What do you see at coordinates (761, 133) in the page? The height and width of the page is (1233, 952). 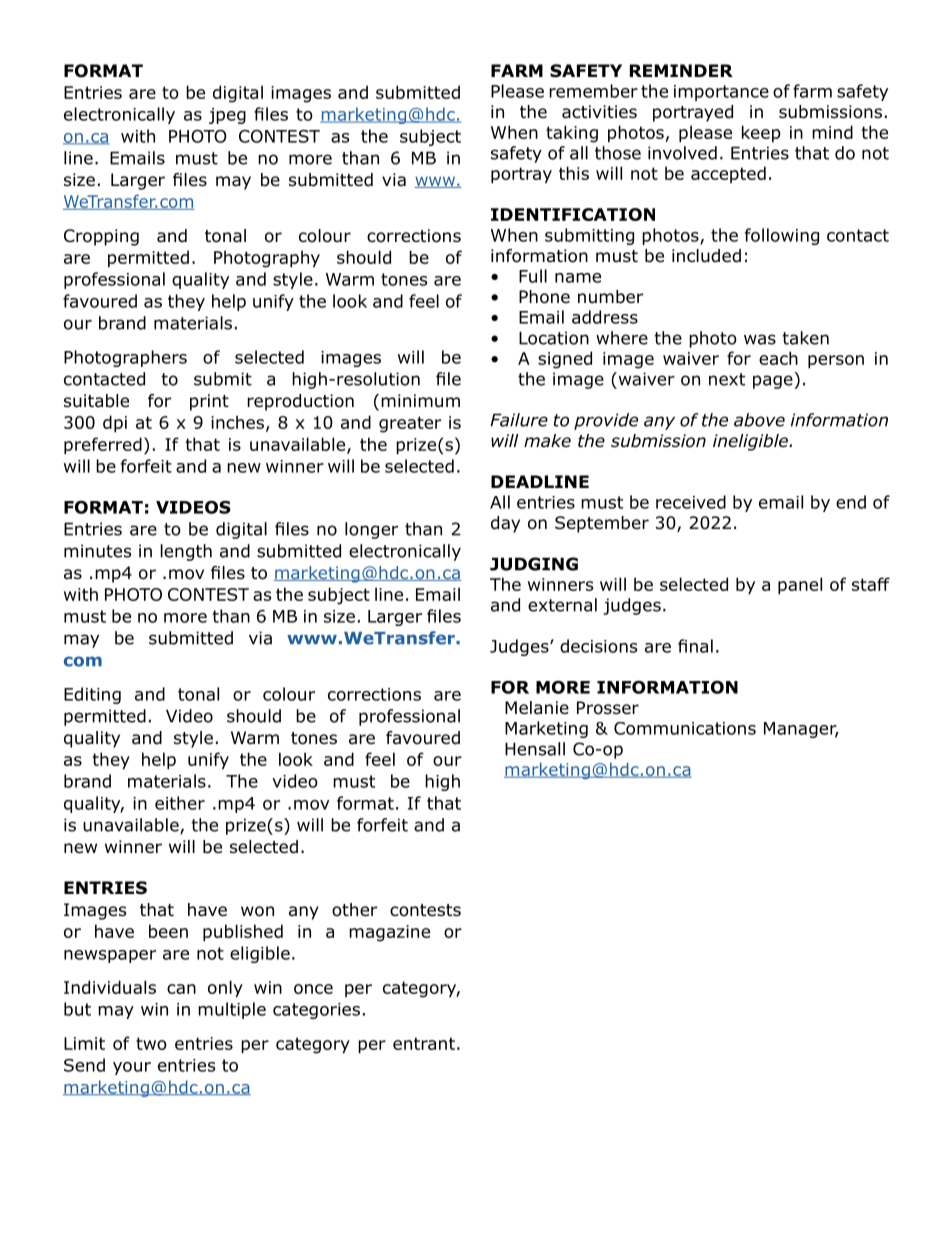 I see `keep` at bounding box center [761, 133].
